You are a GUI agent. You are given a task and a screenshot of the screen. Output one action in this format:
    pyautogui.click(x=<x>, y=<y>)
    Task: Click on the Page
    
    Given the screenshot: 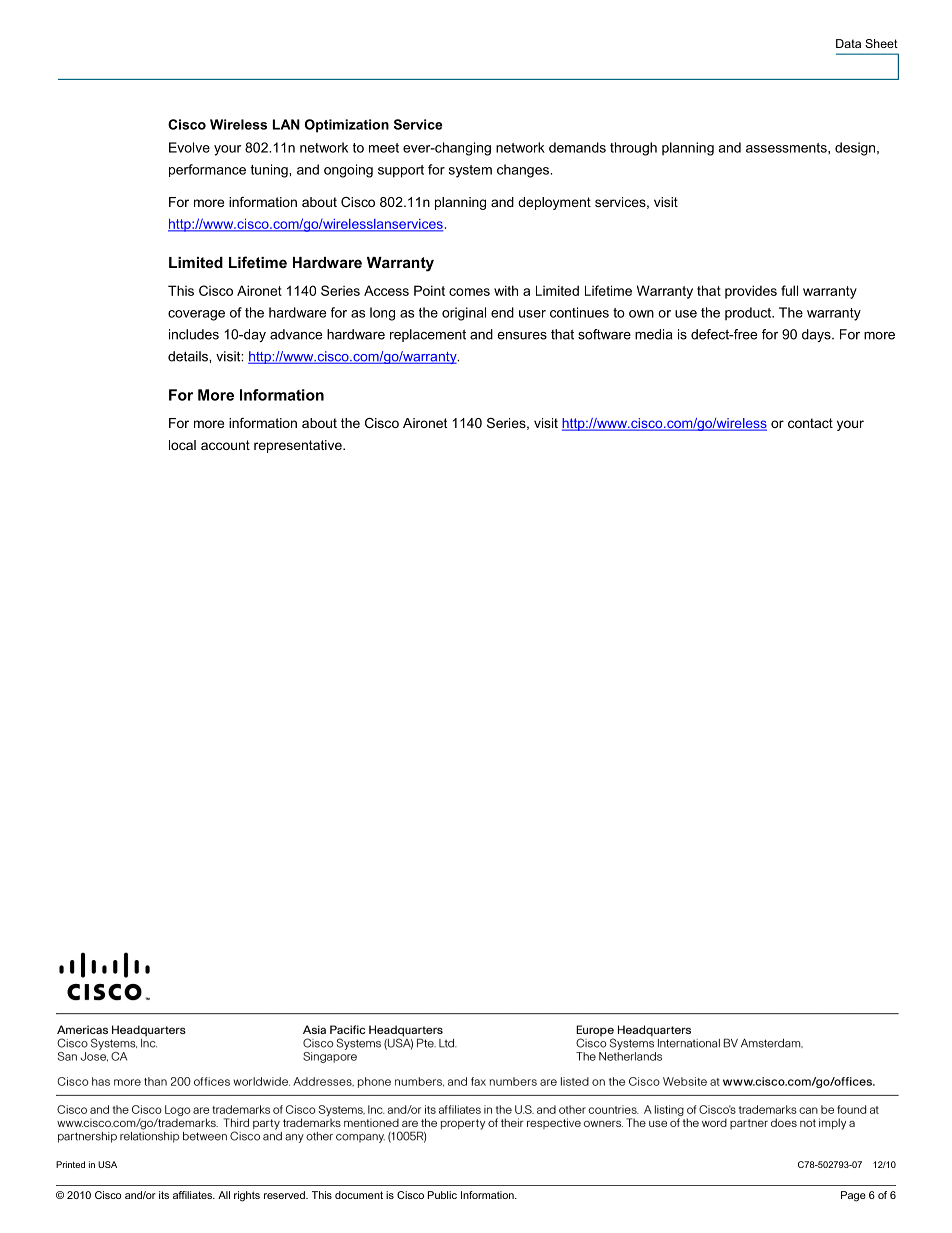 What is the action you would take?
    pyautogui.click(x=853, y=1196)
